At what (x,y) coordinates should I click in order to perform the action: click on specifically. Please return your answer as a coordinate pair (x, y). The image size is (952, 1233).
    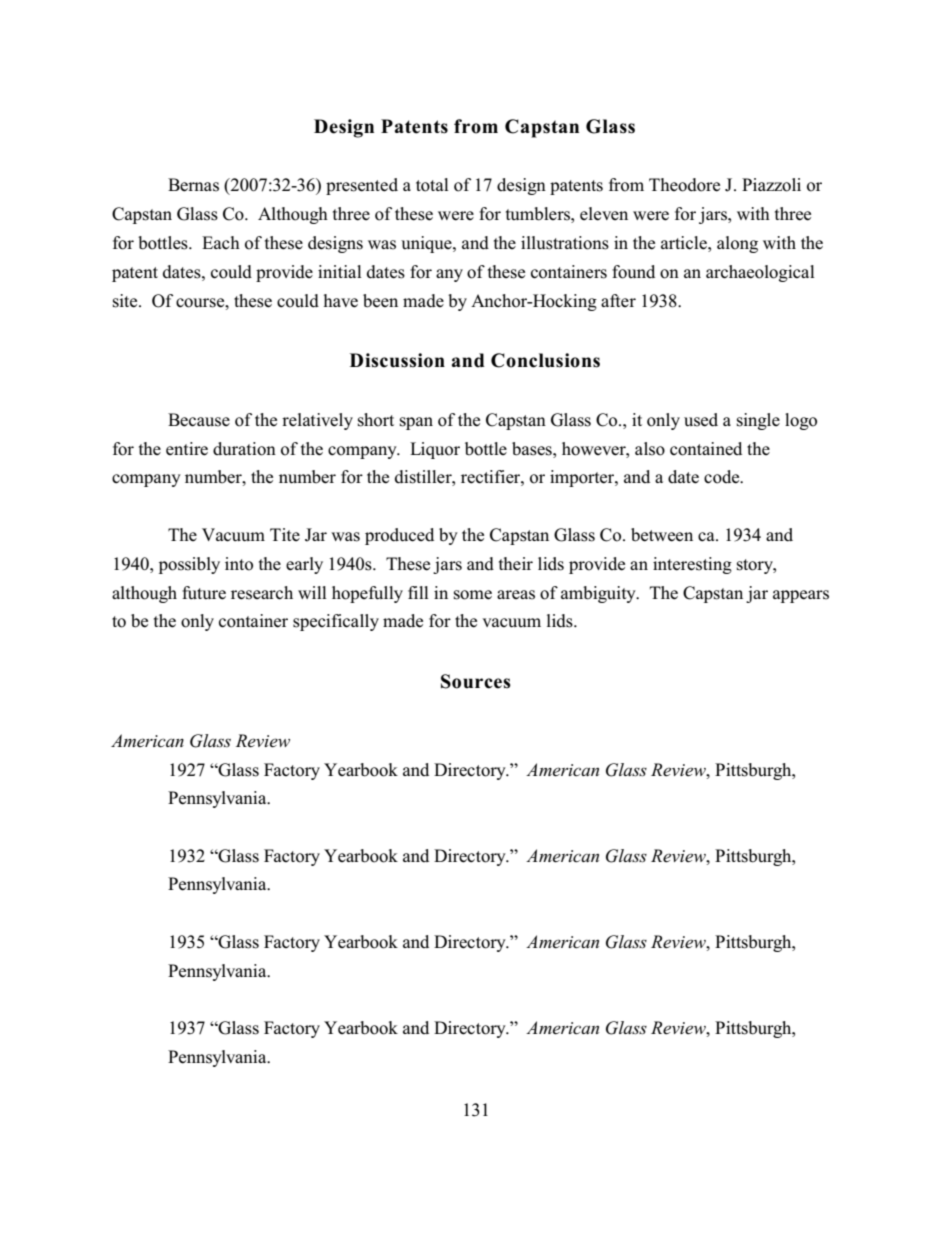
    Looking at the image, I should click on (336, 622).
